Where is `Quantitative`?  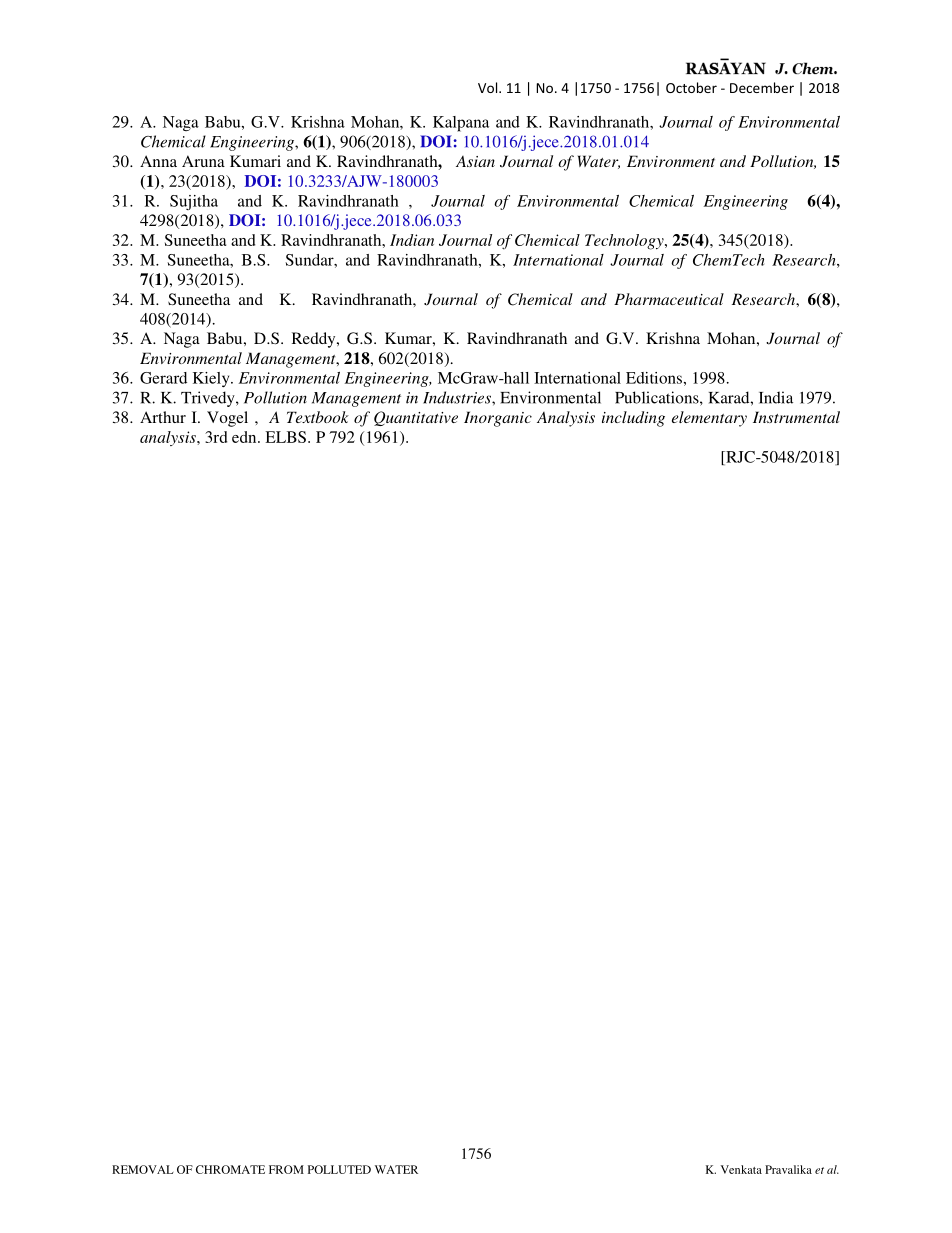 Quantitative is located at coordinates (416, 418).
